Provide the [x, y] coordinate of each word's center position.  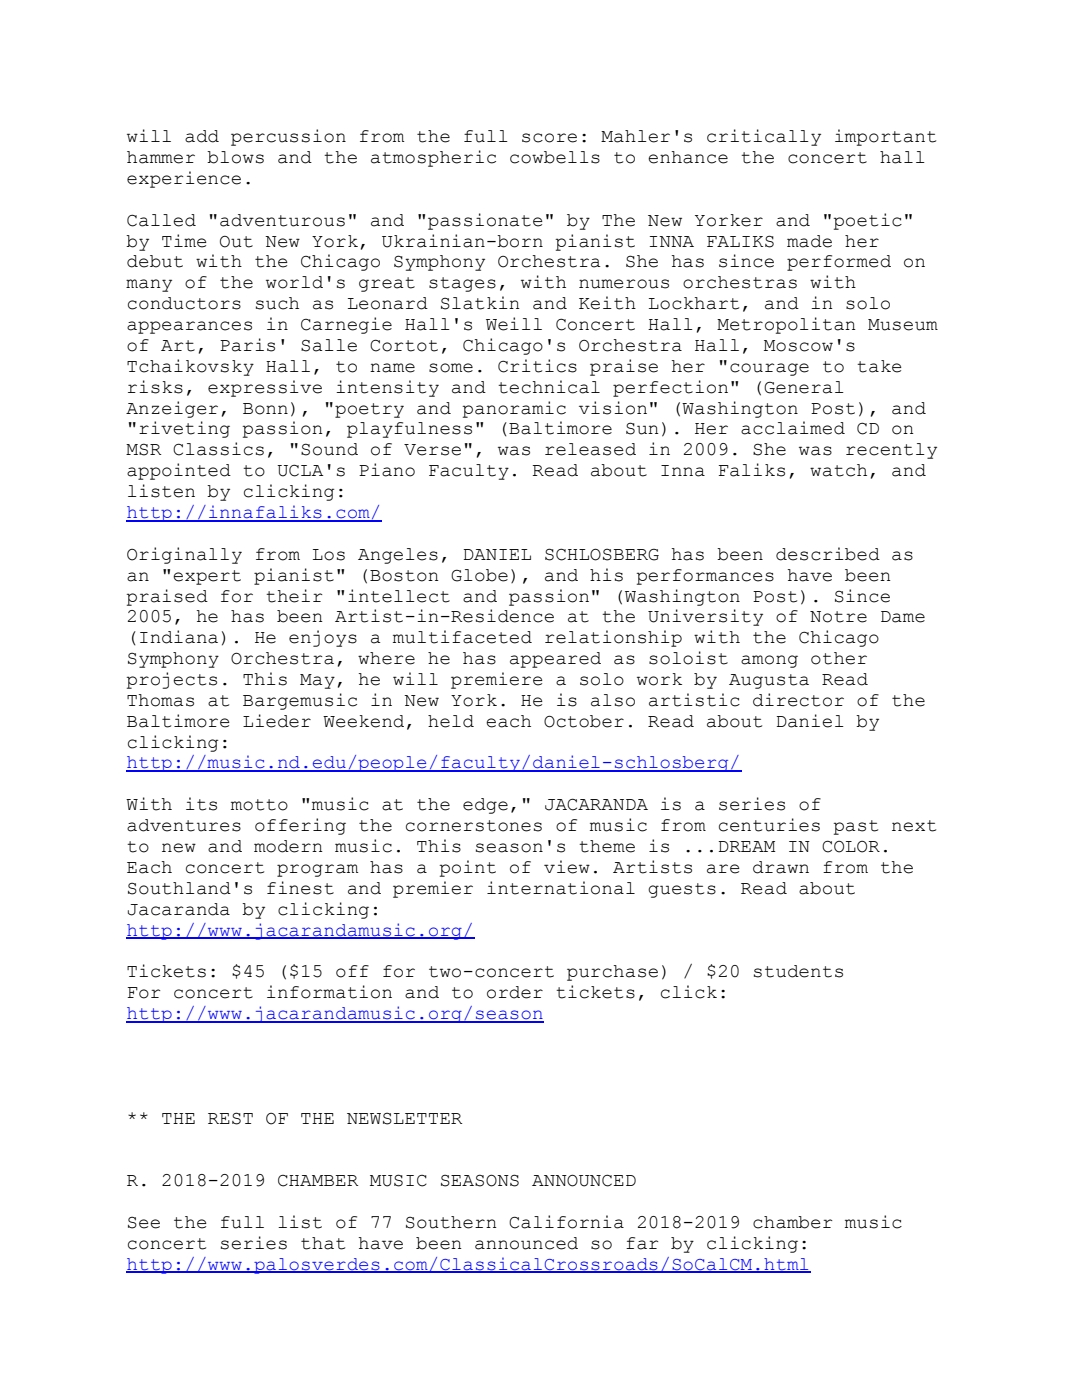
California [566, 1222]
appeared [555, 660]
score [549, 138]
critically [764, 137]
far [642, 1243]
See [144, 1222]
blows [235, 157]
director [798, 700]
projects [171, 680]
